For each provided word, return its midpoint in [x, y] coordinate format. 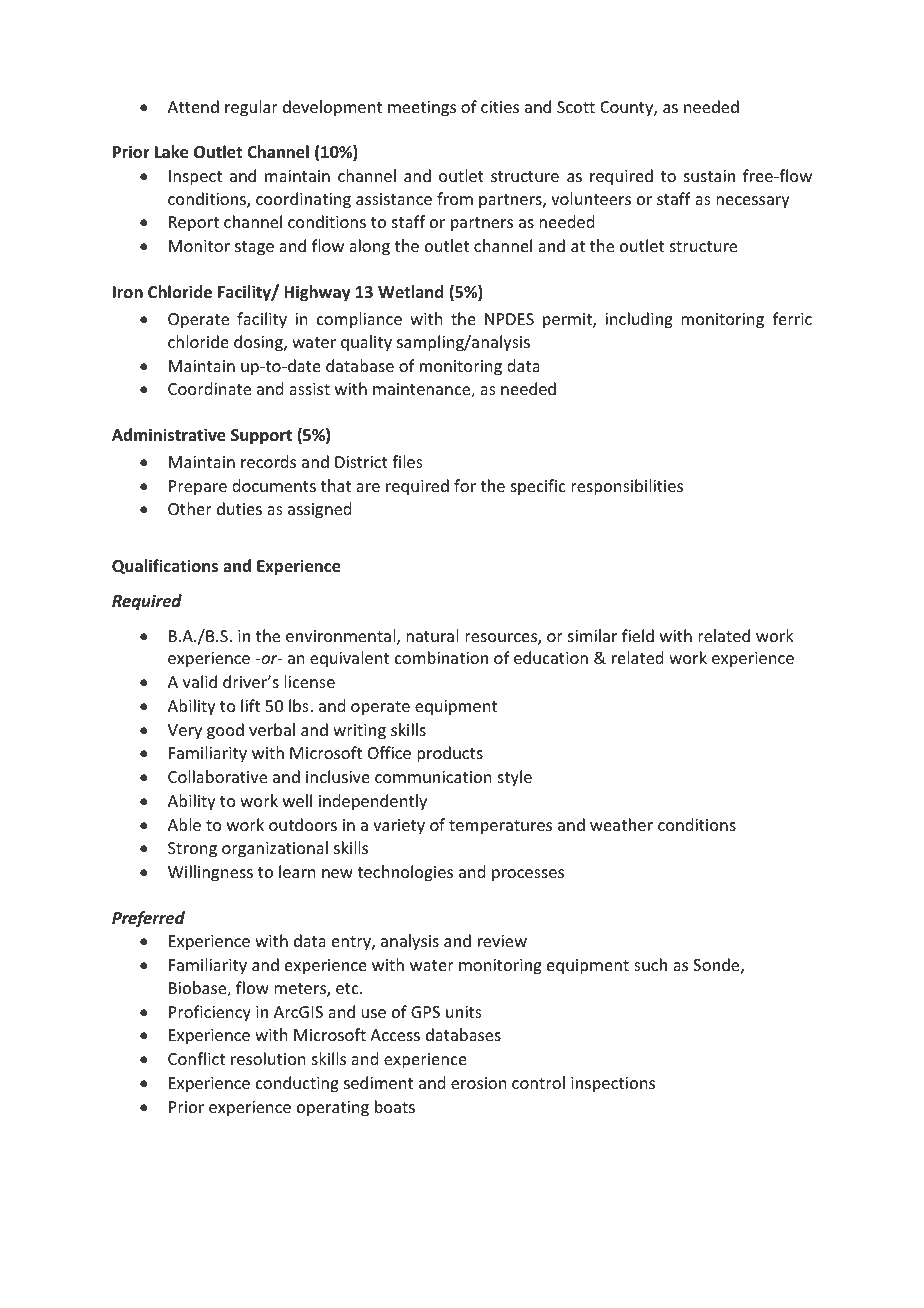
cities [500, 107]
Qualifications [165, 566]
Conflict [196, 1058]
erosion [478, 1083]
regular [251, 108]
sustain [709, 176]
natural [432, 635]
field [638, 635]
